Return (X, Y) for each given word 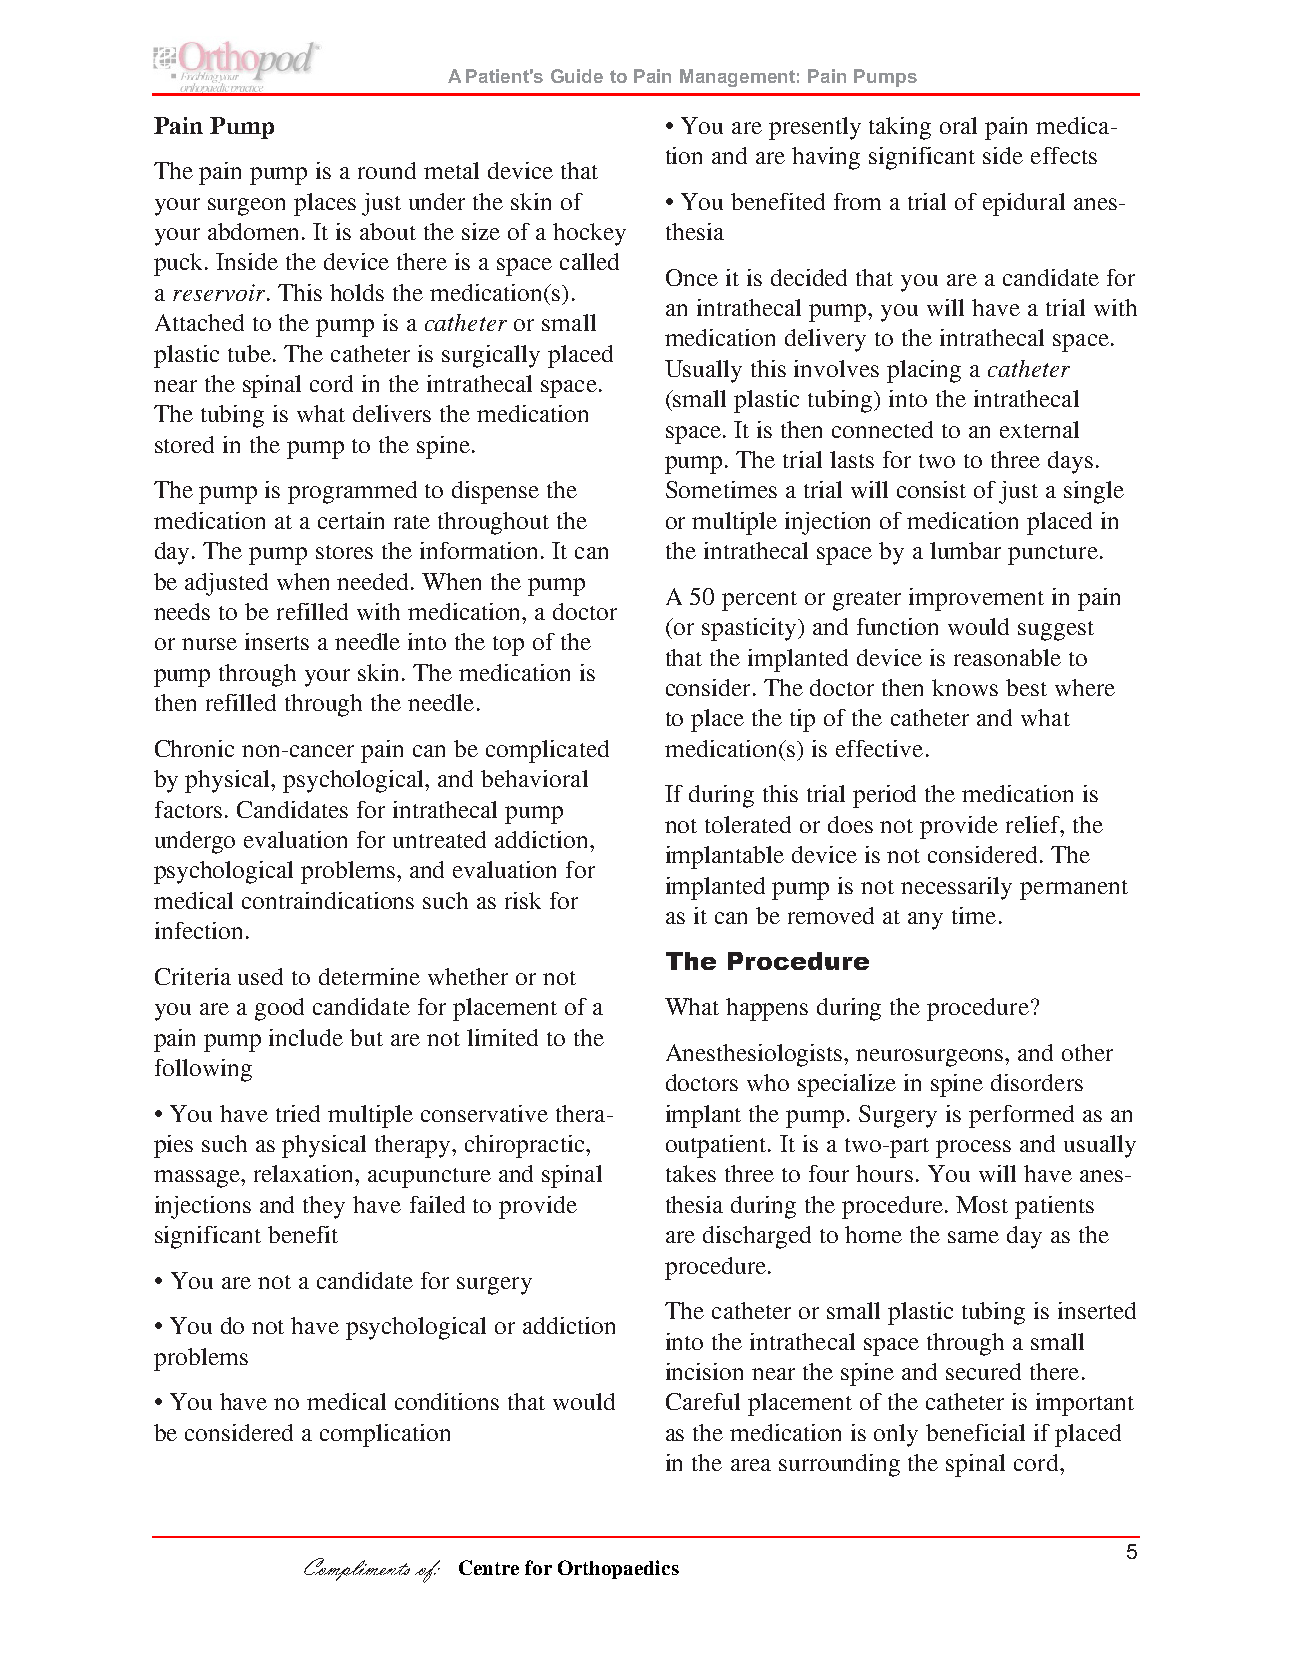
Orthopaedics (618, 1569)
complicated (547, 751)
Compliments (357, 1569)
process (973, 1149)
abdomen (253, 231)
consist (931, 489)
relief (1034, 824)
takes (691, 1173)
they (324, 1207)
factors (188, 809)
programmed (352, 492)
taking (900, 128)
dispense (495, 492)
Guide (577, 76)
